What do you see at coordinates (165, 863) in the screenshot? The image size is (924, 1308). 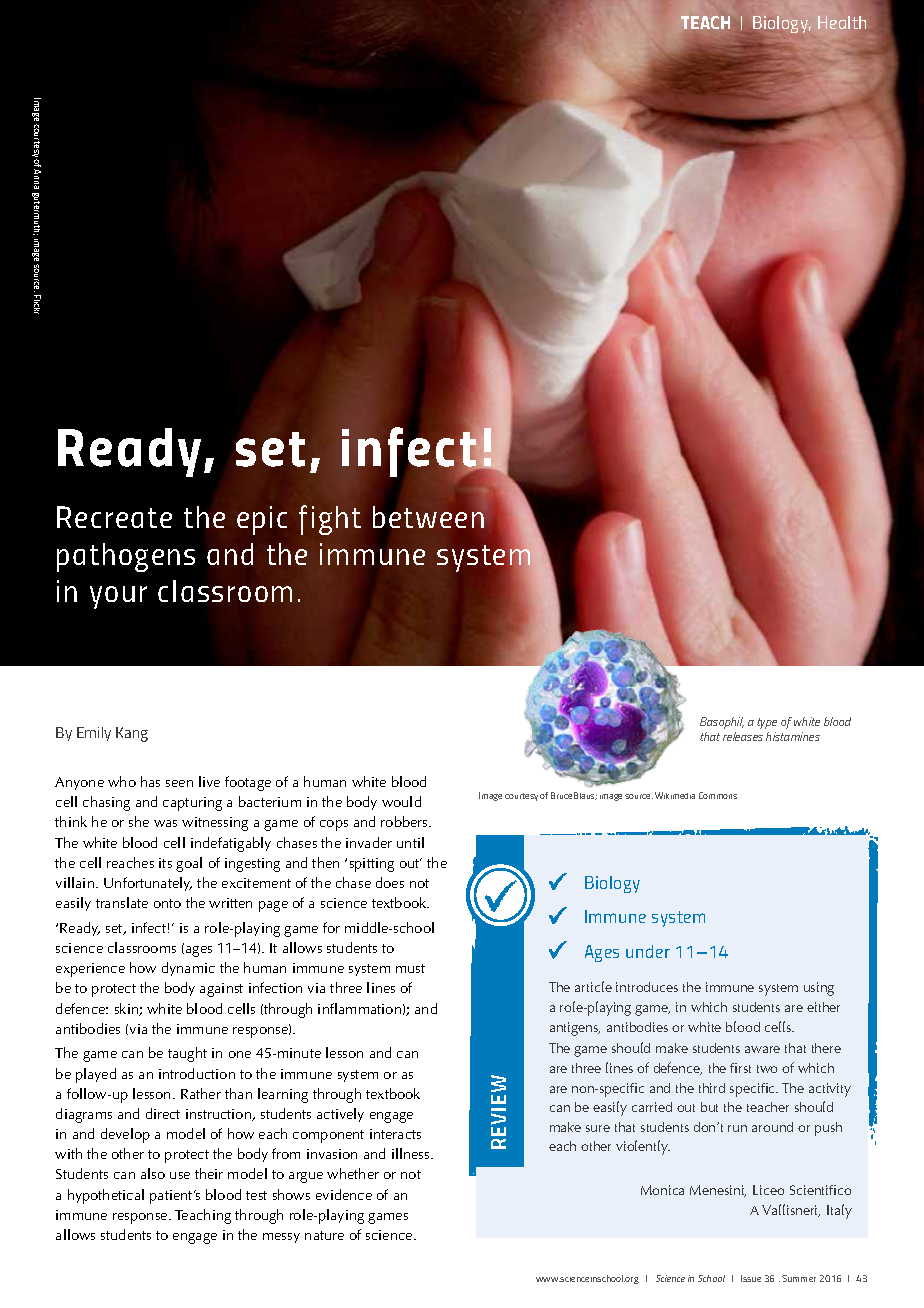 I see `its` at bounding box center [165, 863].
